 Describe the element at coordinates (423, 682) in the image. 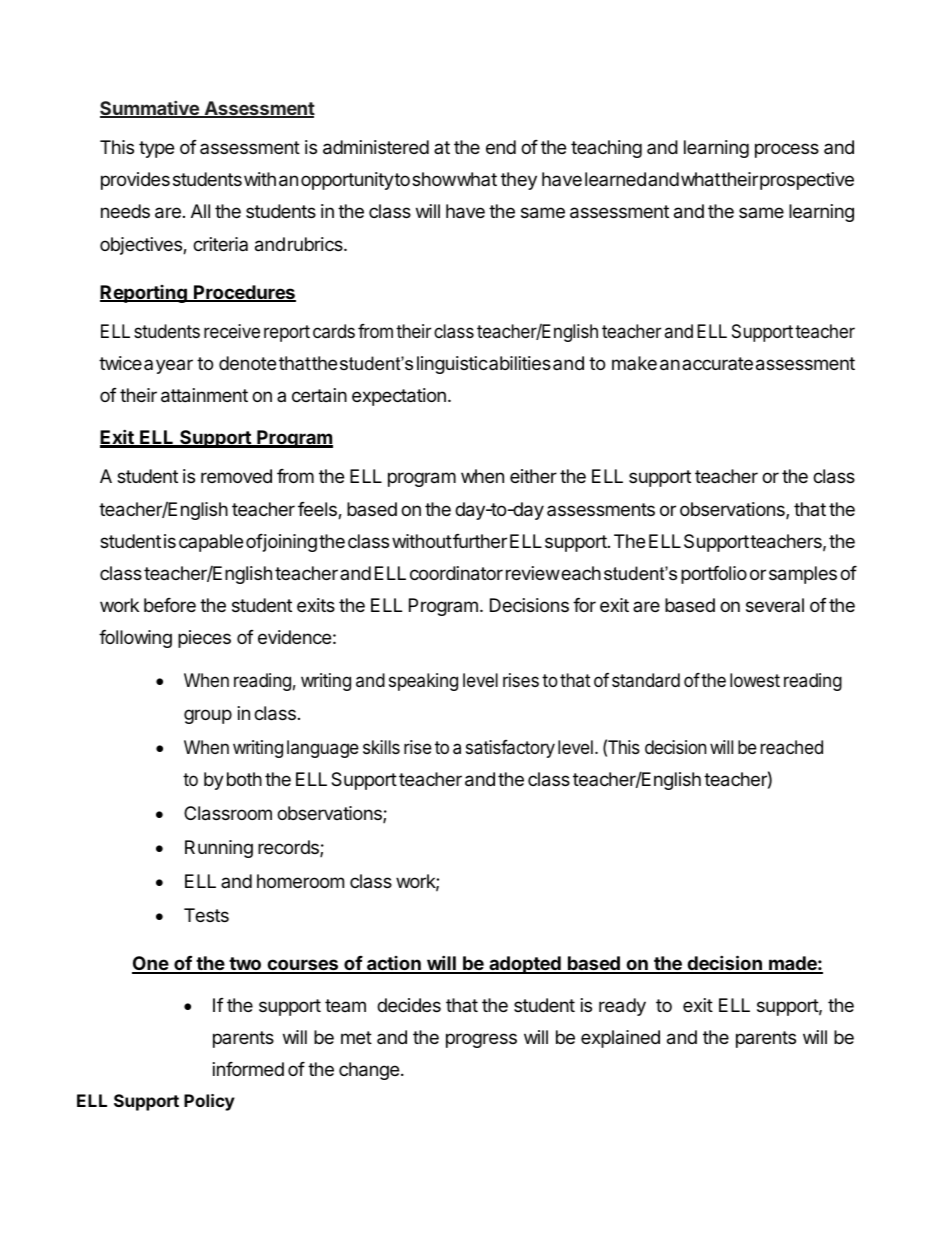

I see `speaking` at that location.
